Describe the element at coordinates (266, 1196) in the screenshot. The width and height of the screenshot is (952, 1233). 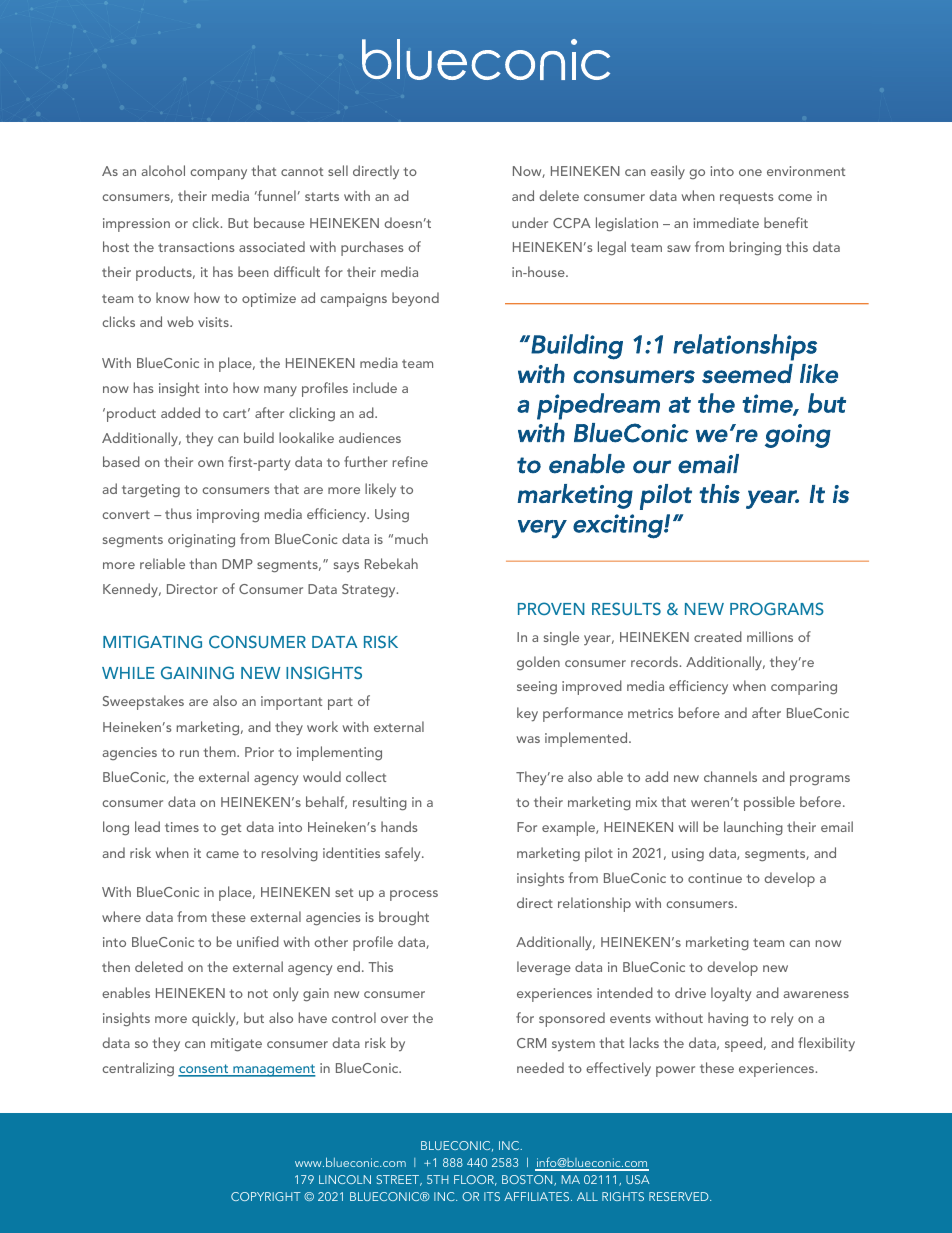
I see `COPYRIGHT` at that location.
